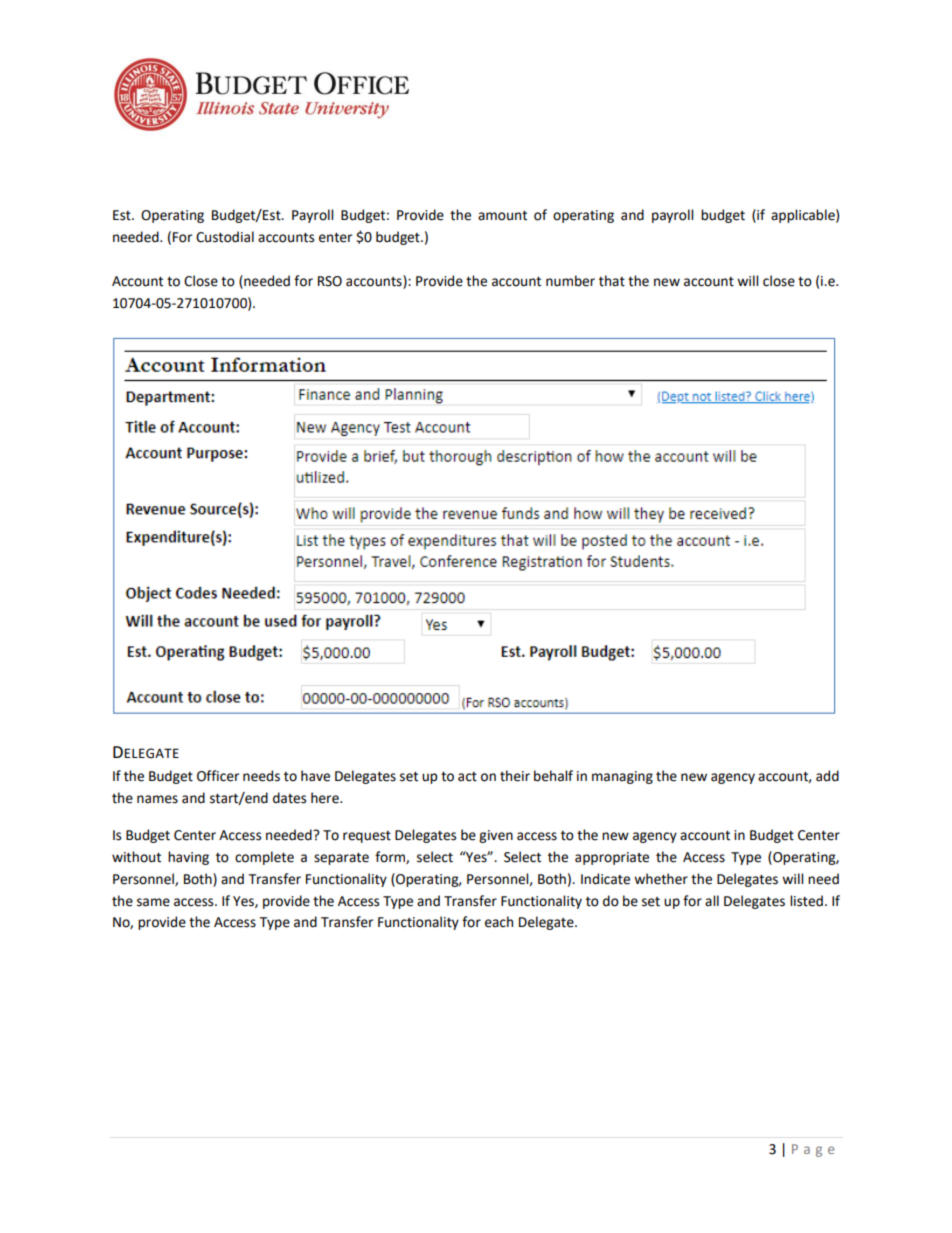  I want to click on same, so click(153, 902).
